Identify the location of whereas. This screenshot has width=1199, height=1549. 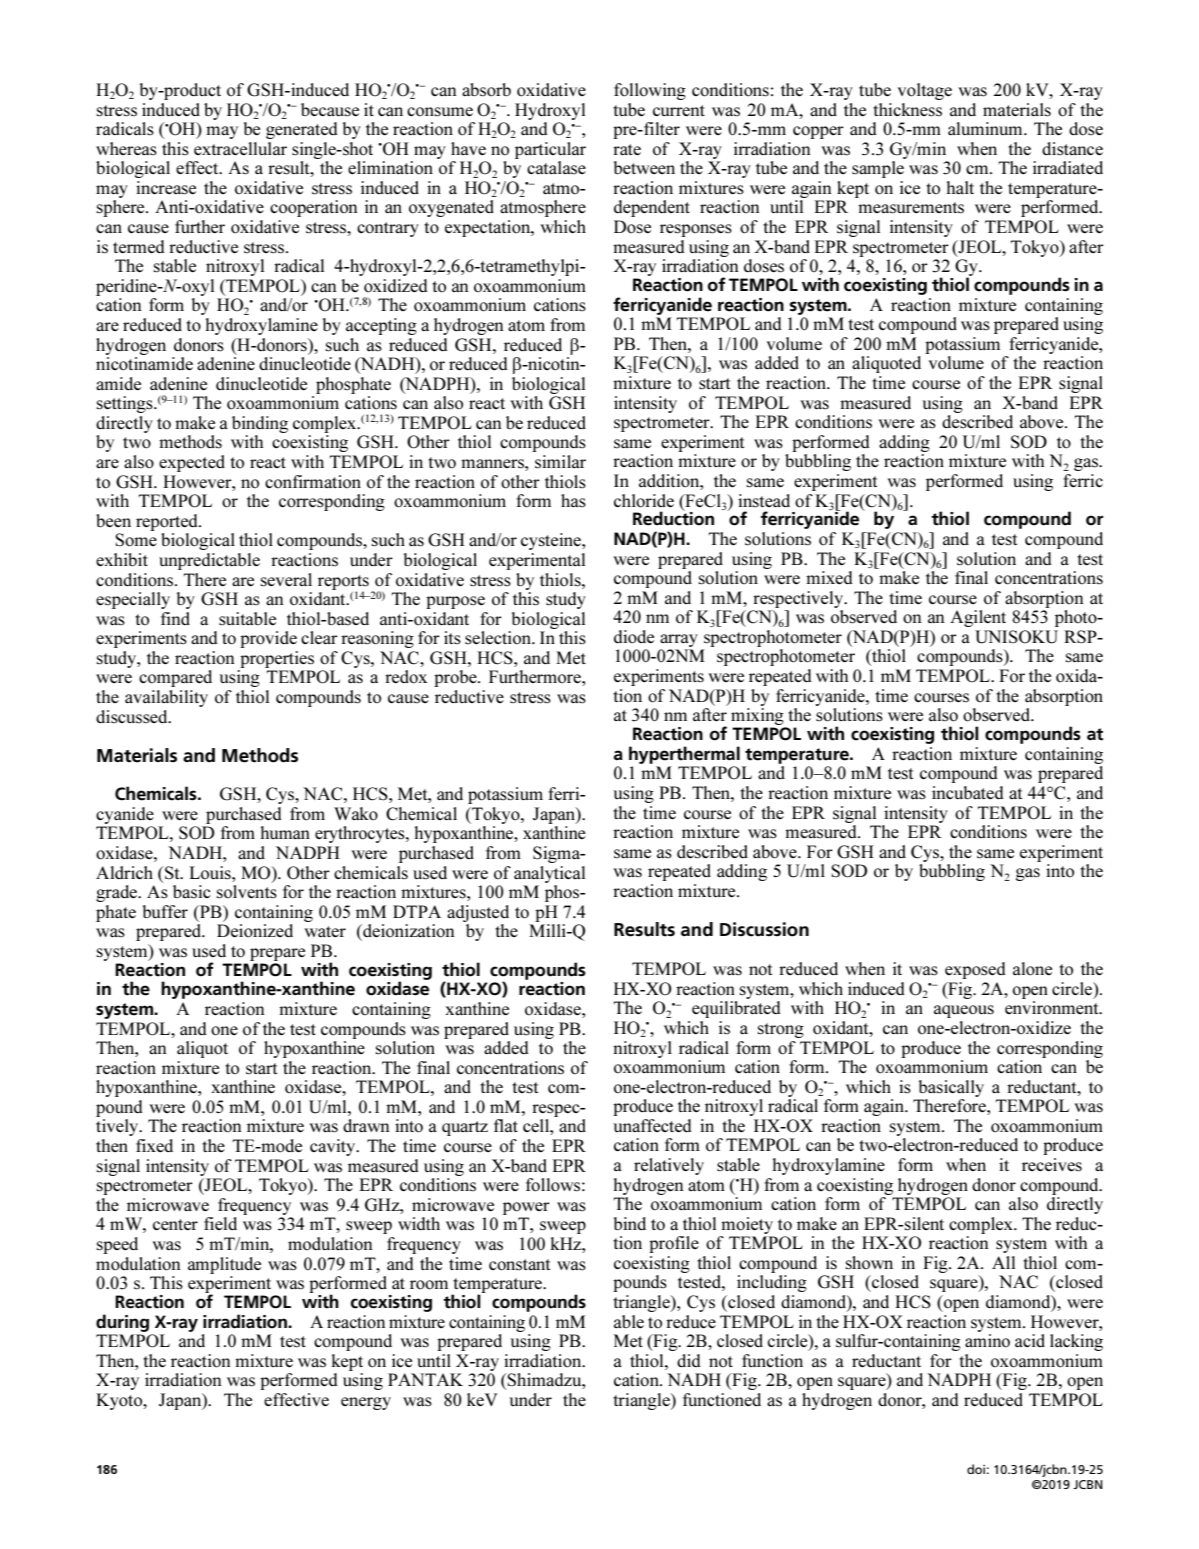
(126, 149).
